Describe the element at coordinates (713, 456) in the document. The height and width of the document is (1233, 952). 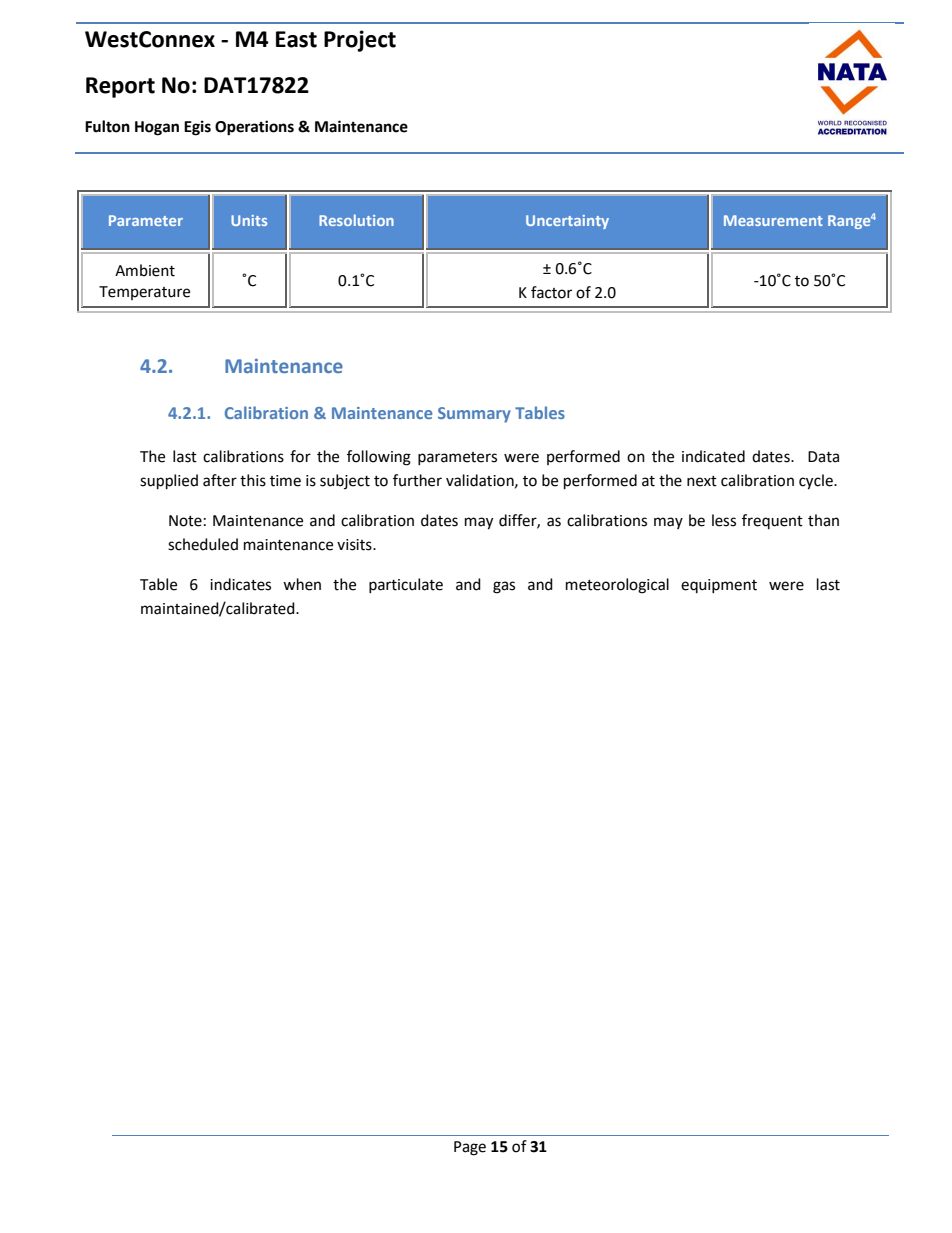
I see `indicated` at that location.
